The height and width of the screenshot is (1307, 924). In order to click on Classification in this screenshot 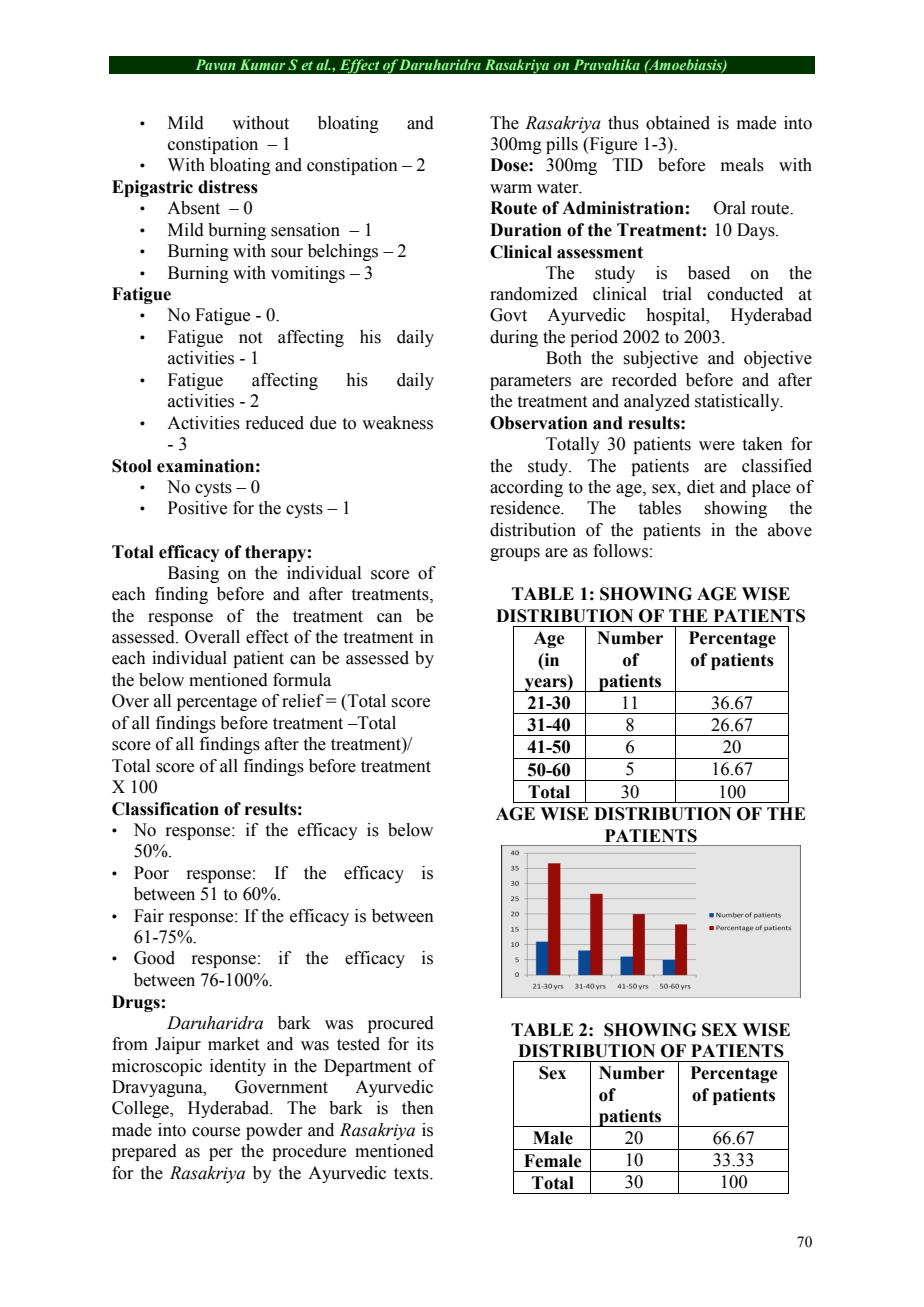, I will do `click(165, 809)`.
